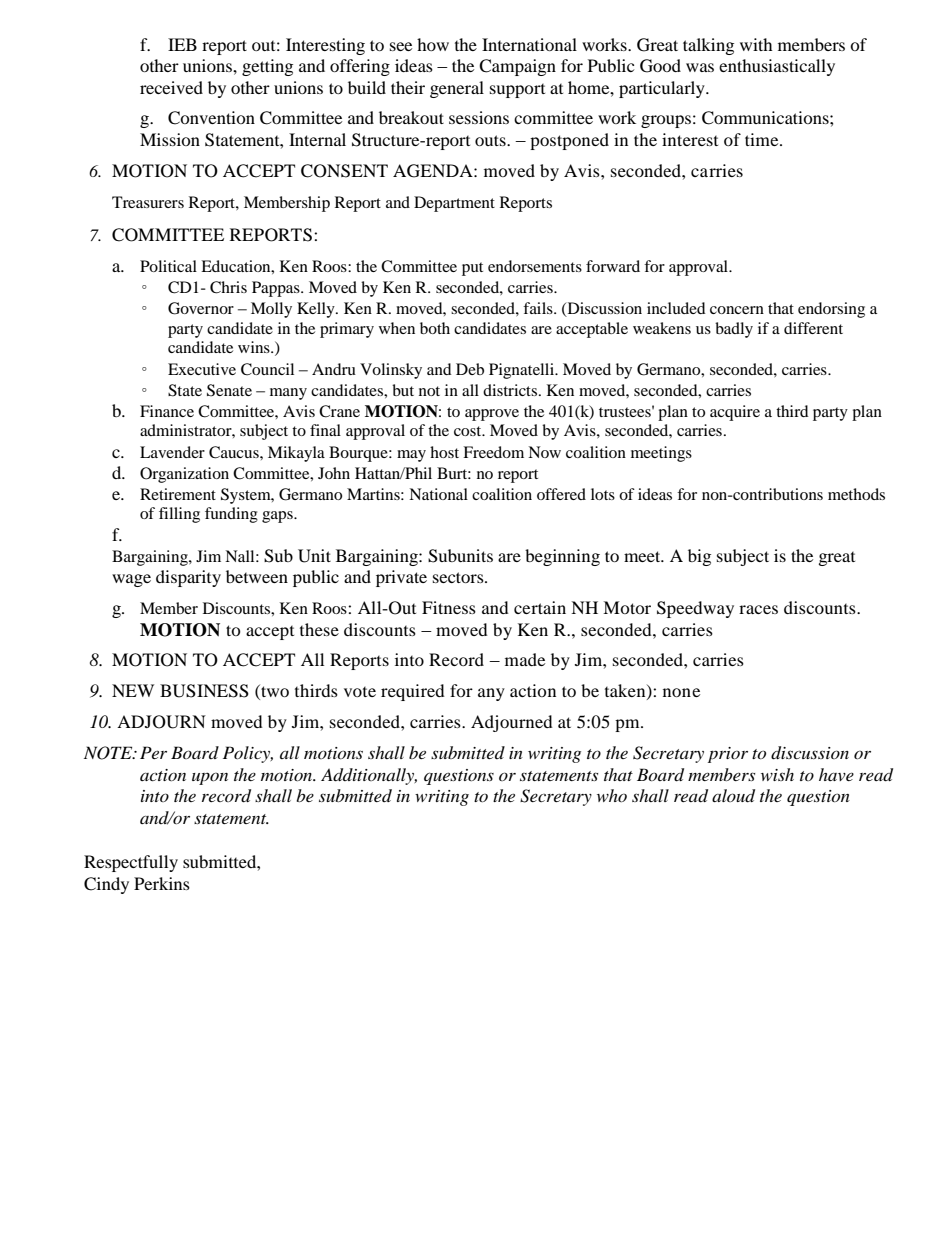 Image resolution: width=952 pixels, height=1233 pixels. What do you see at coordinates (162, 883) in the document?
I see `Perkins` at bounding box center [162, 883].
